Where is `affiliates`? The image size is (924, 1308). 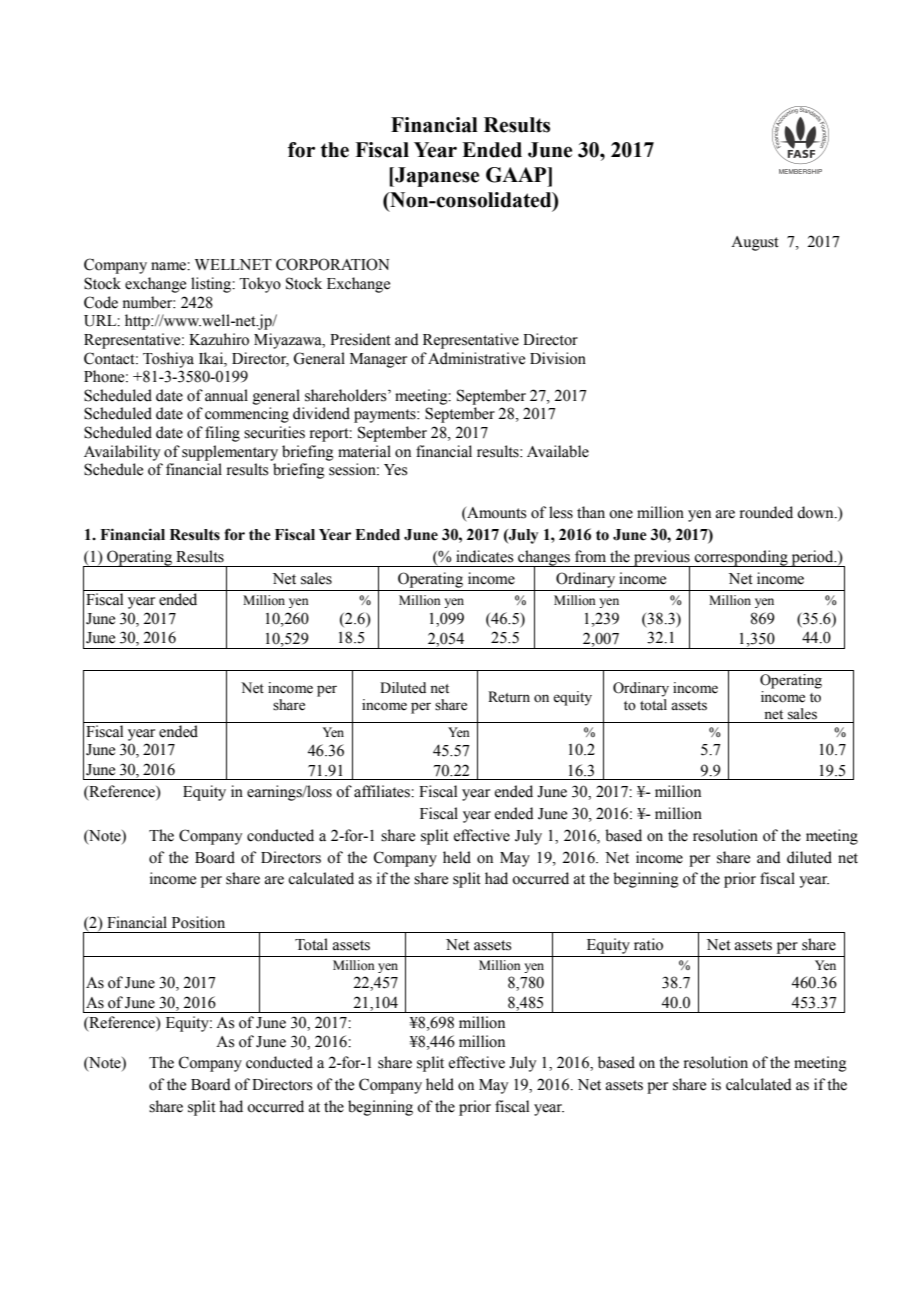 affiliates is located at coordinates (383, 791).
